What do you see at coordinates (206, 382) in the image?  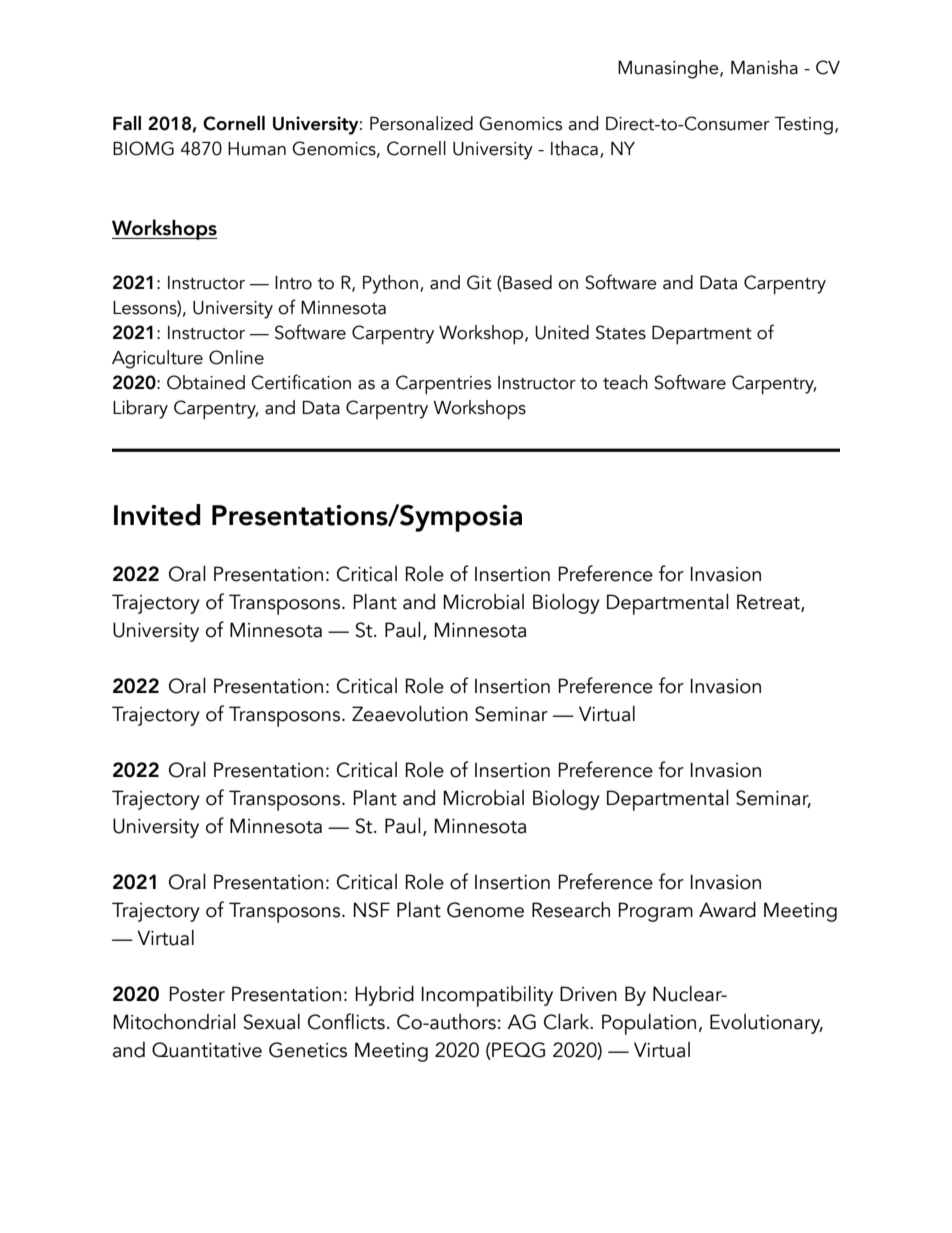 I see `Obtained` at bounding box center [206, 382].
